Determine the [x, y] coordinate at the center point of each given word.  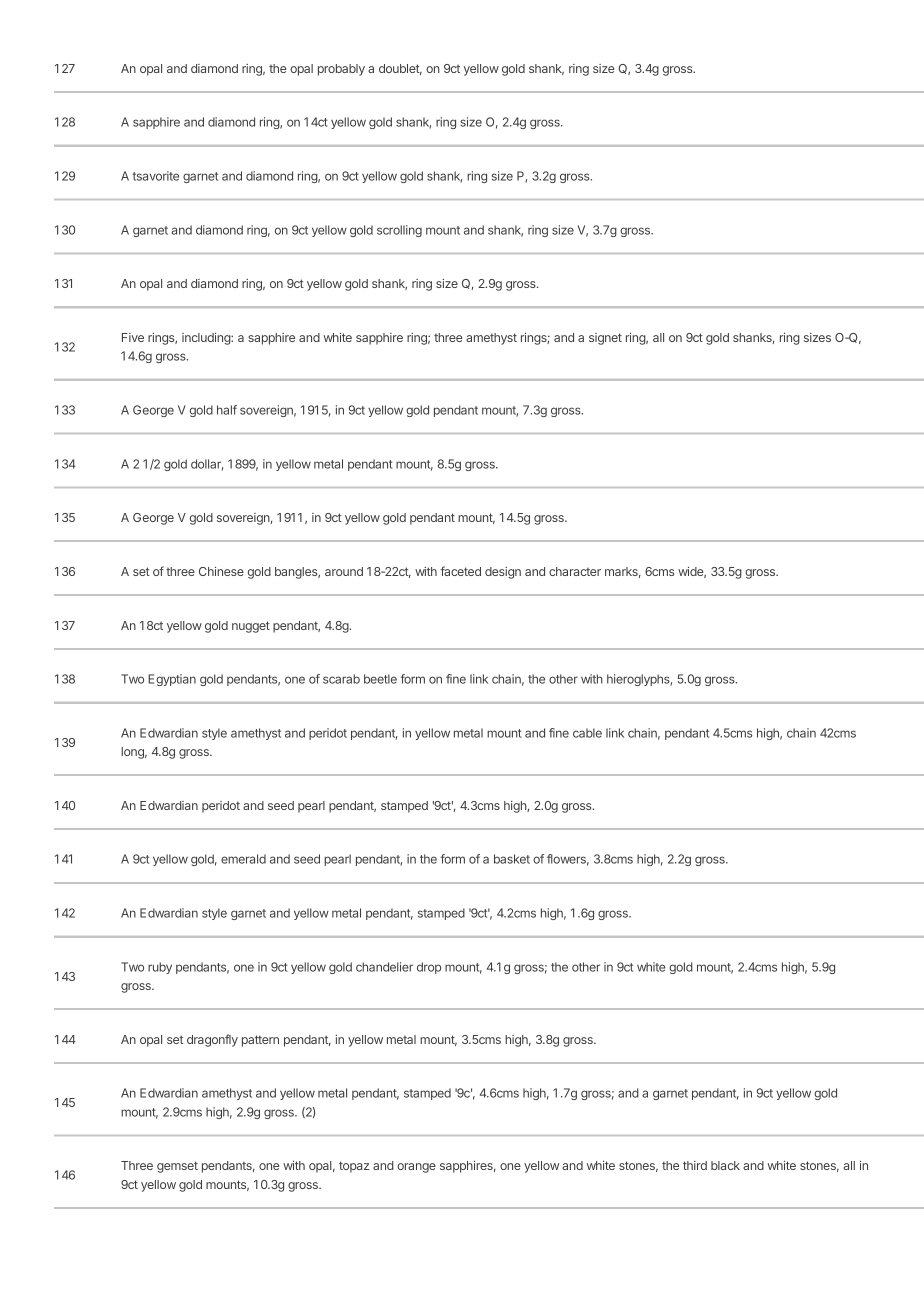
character [575, 571]
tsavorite [156, 176]
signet [605, 339]
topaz [354, 1167]
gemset [177, 1167]
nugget [251, 627]
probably [341, 70]
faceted [460, 571]
